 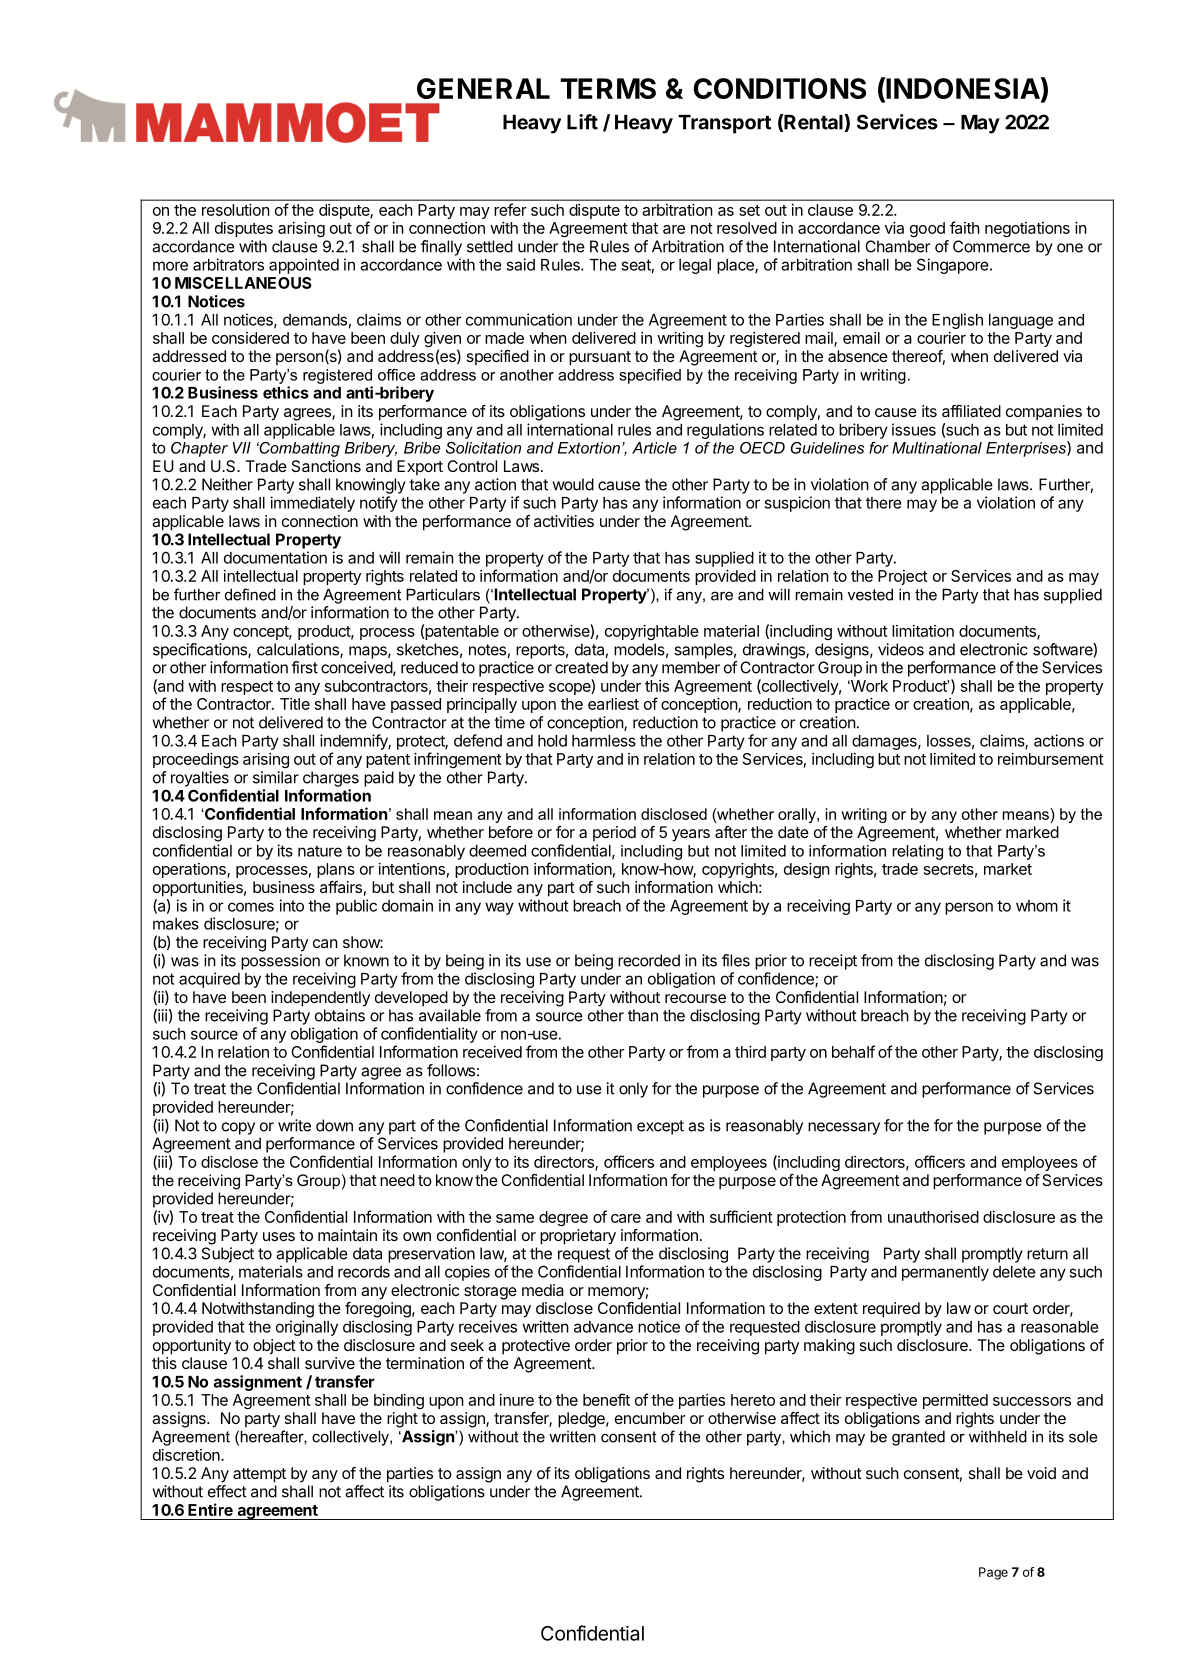 I want to click on care, so click(x=626, y=1218).
